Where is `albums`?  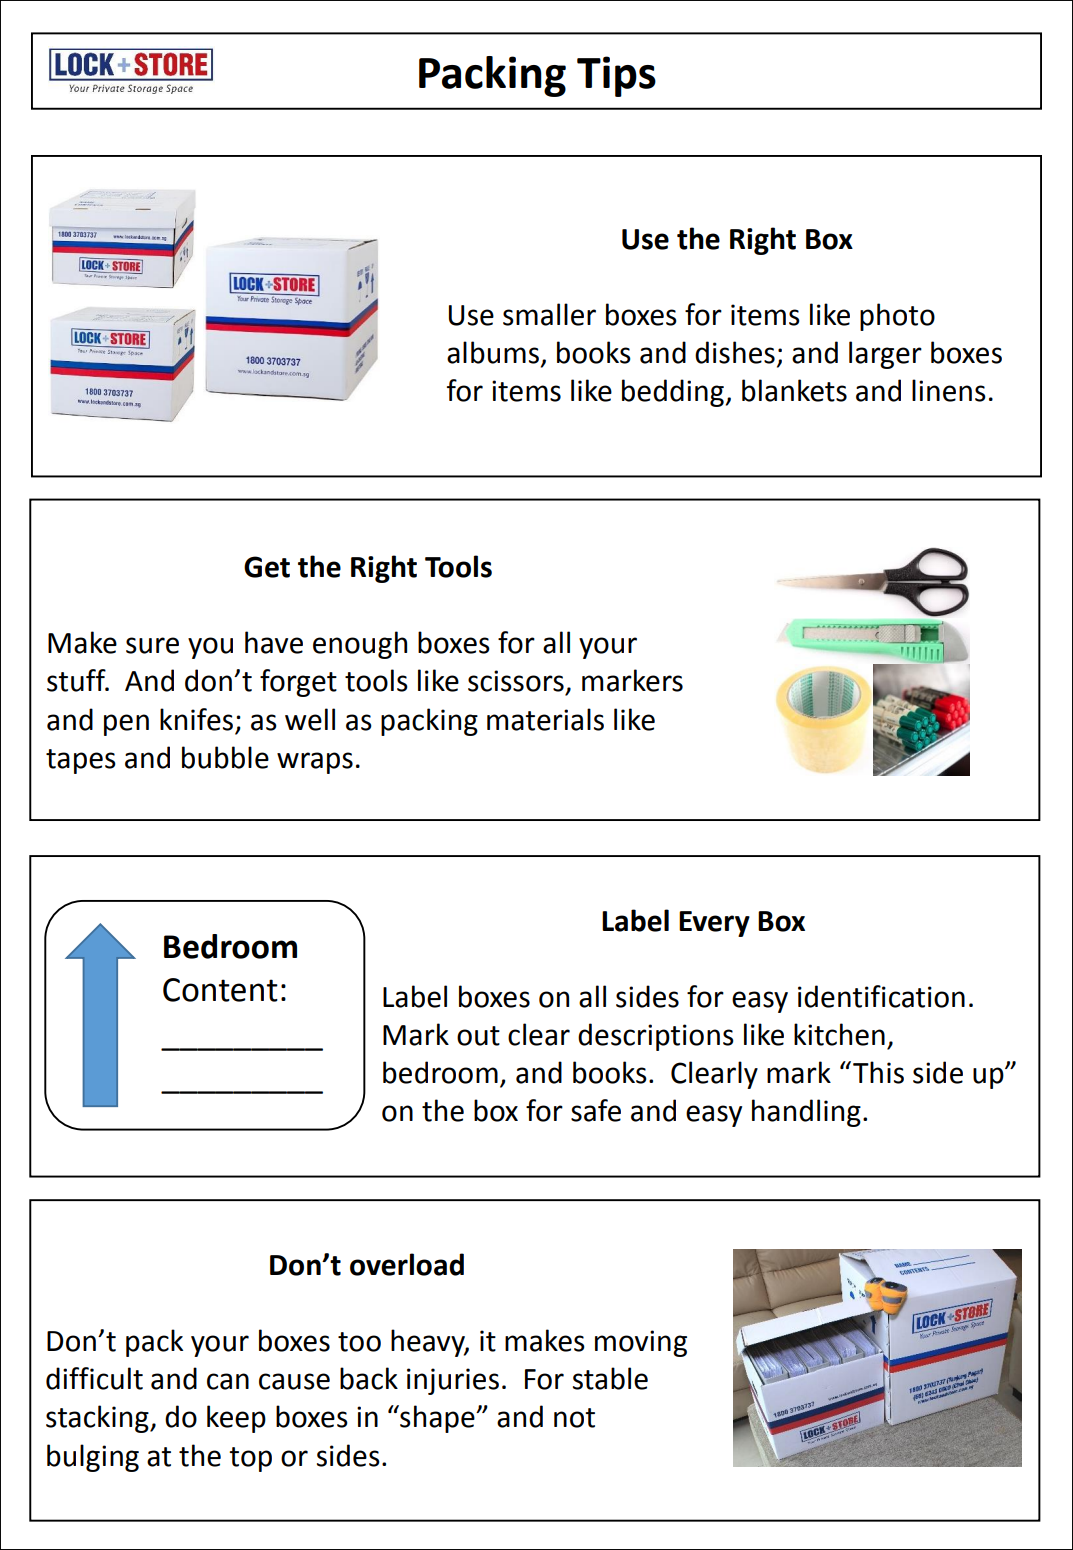
albums is located at coordinates (493, 352).
